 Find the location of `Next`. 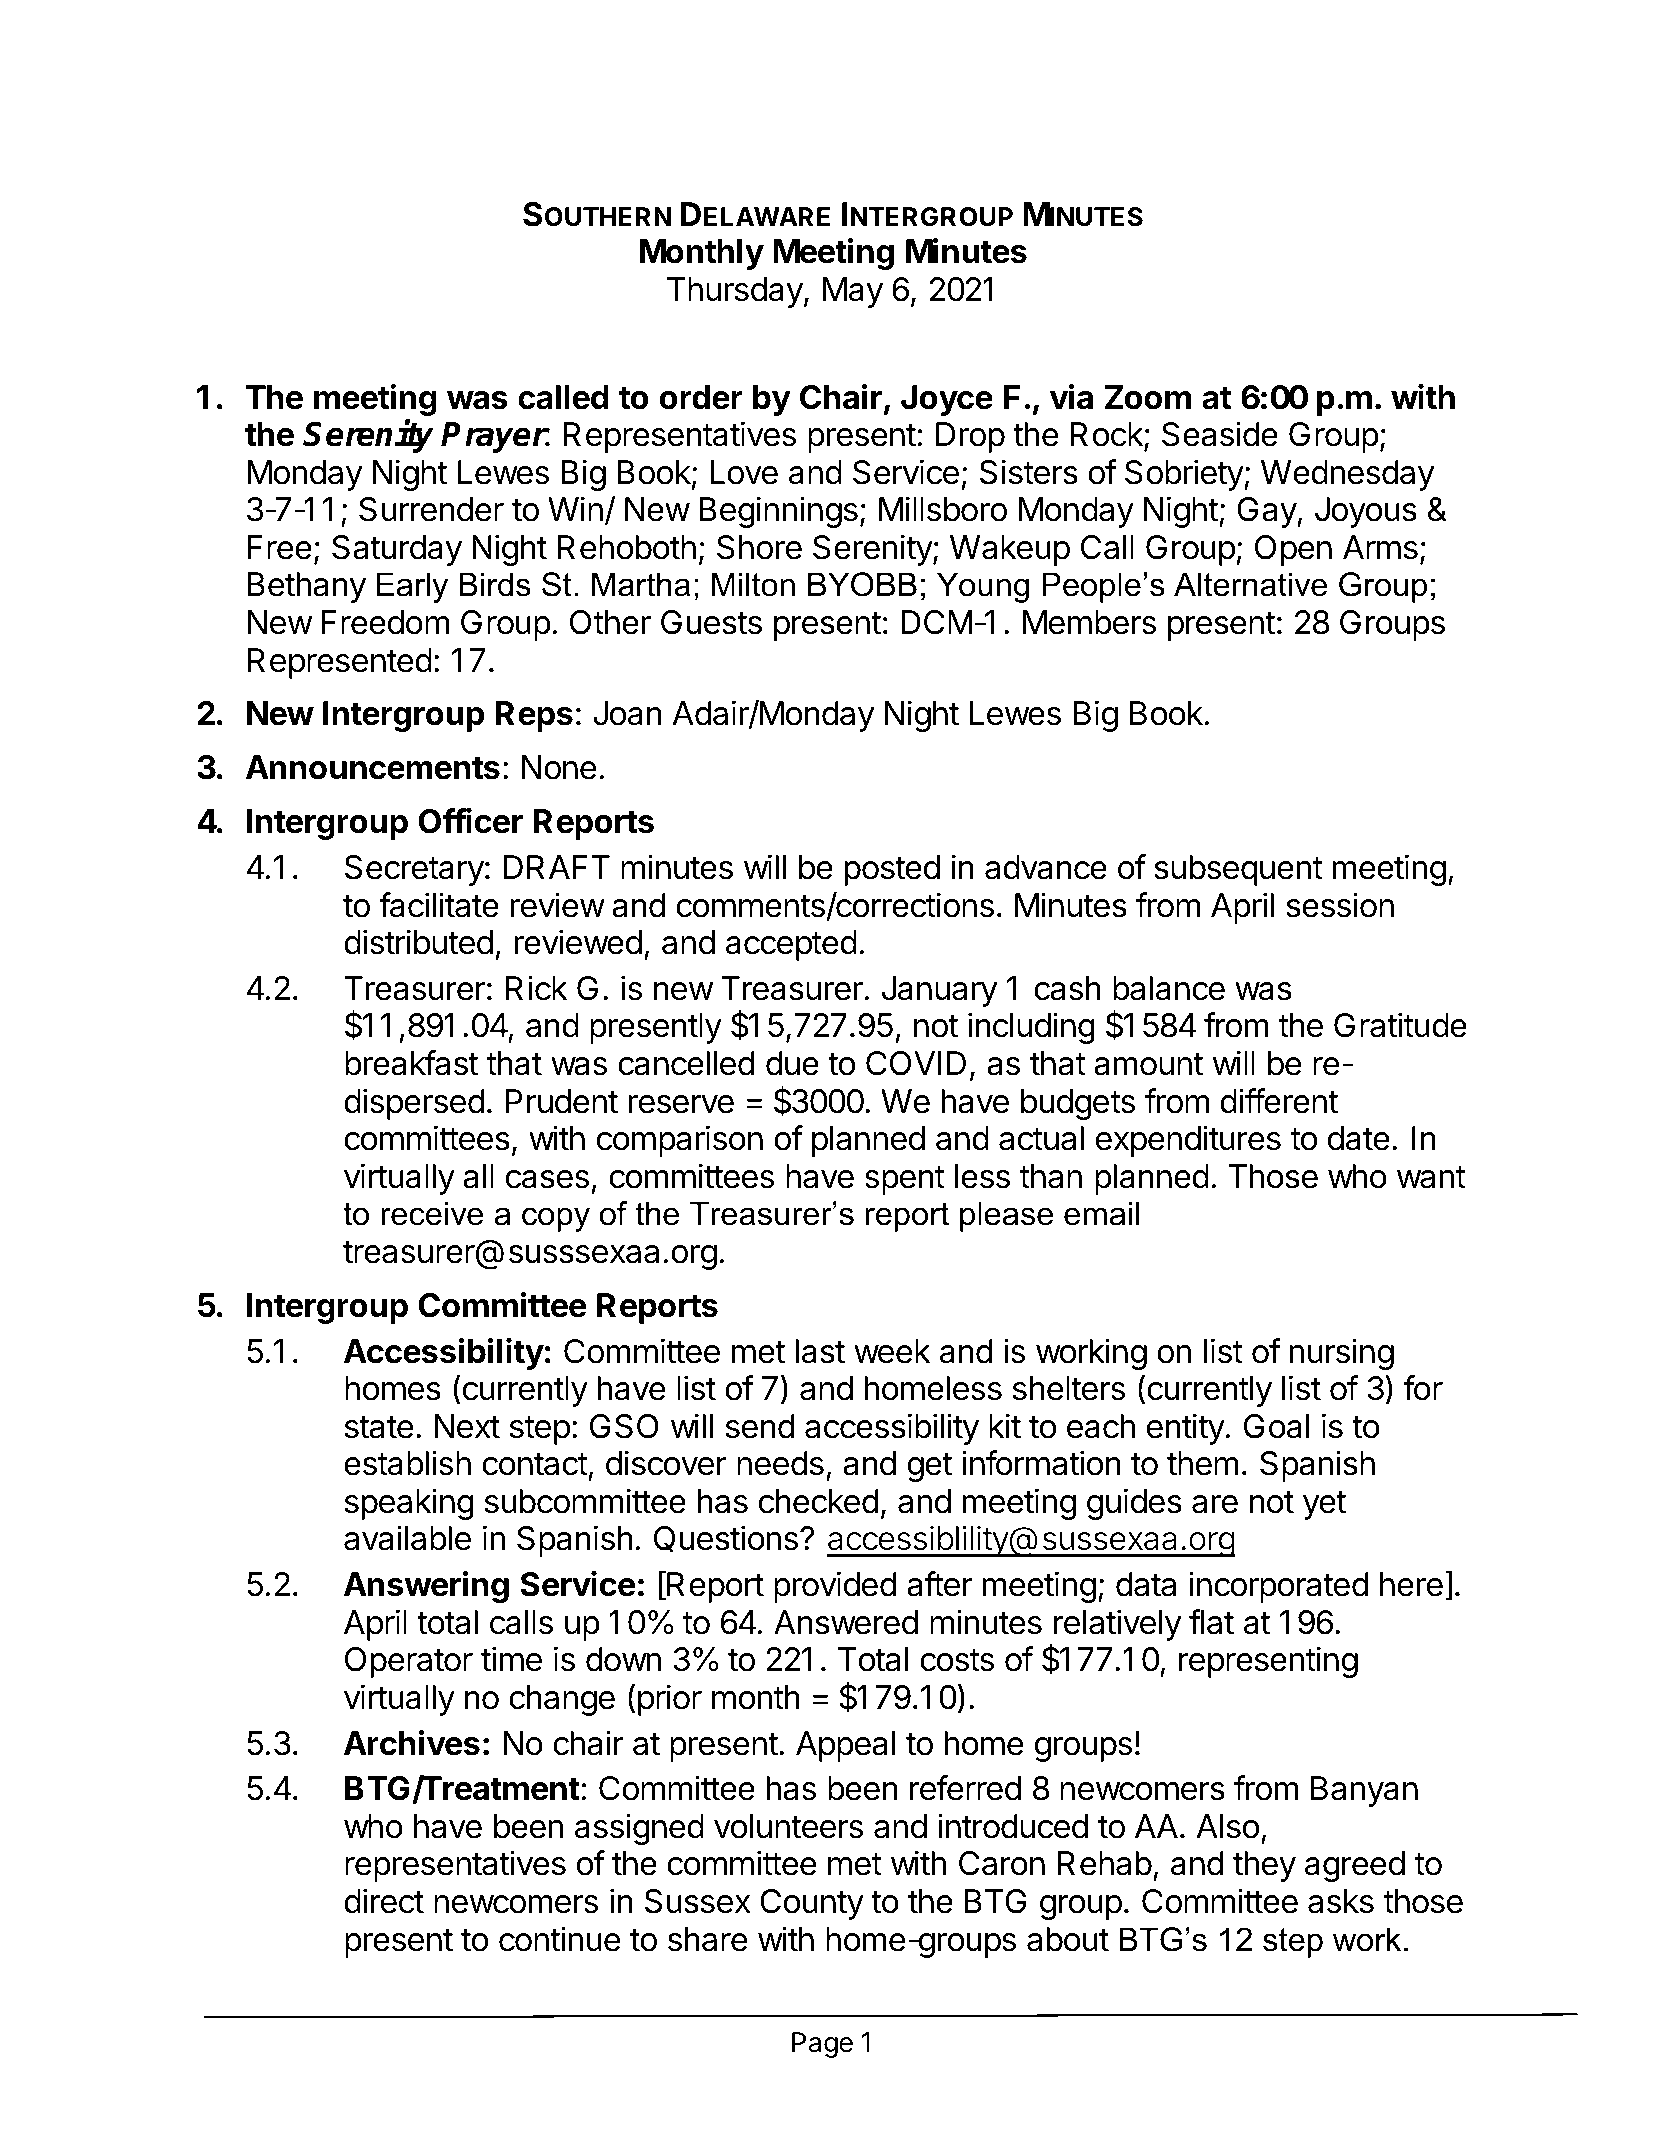

Next is located at coordinates (467, 1426).
